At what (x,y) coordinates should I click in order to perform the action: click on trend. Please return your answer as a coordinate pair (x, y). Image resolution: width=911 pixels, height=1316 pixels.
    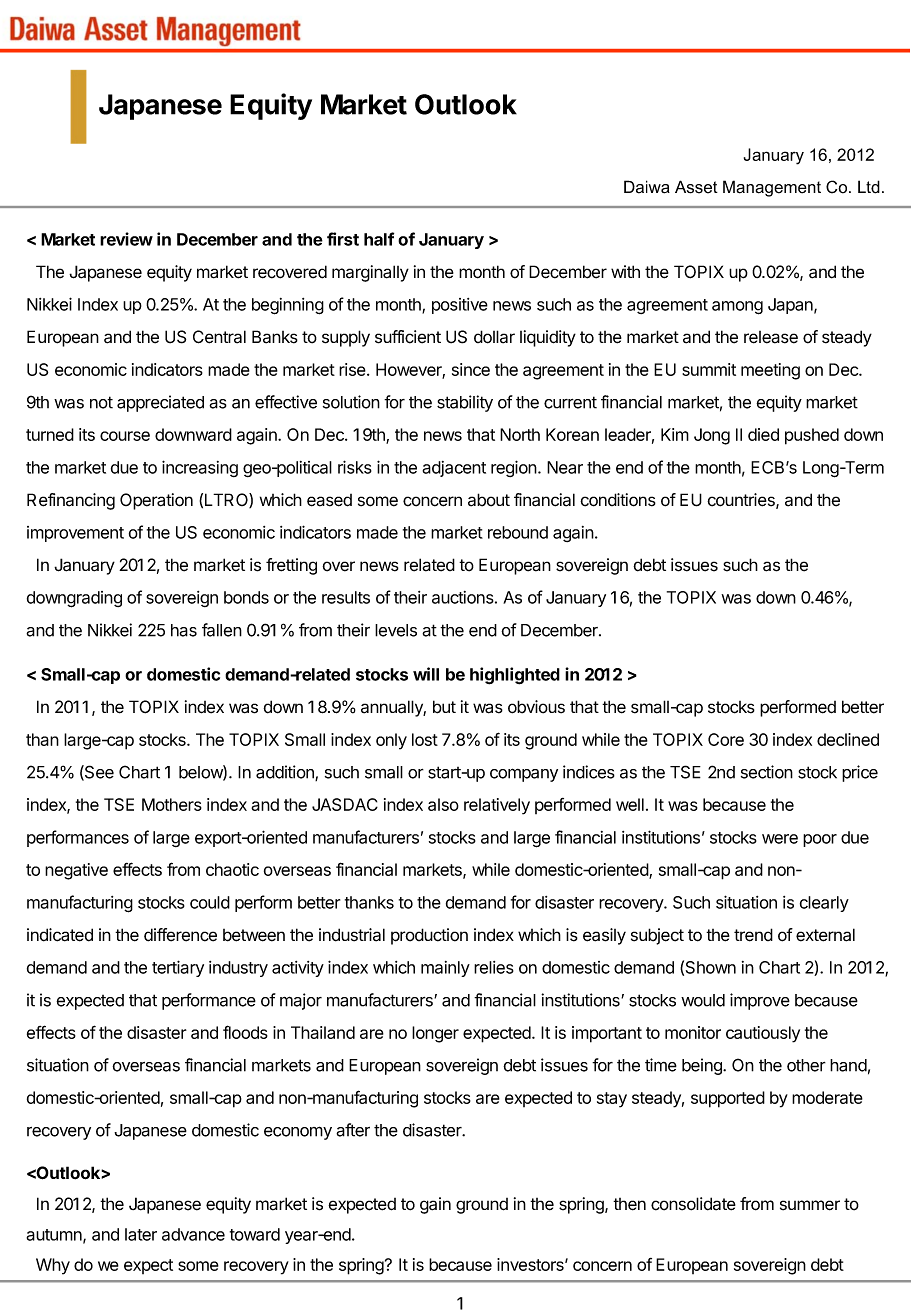
    Looking at the image, I should click on (753, 935).
